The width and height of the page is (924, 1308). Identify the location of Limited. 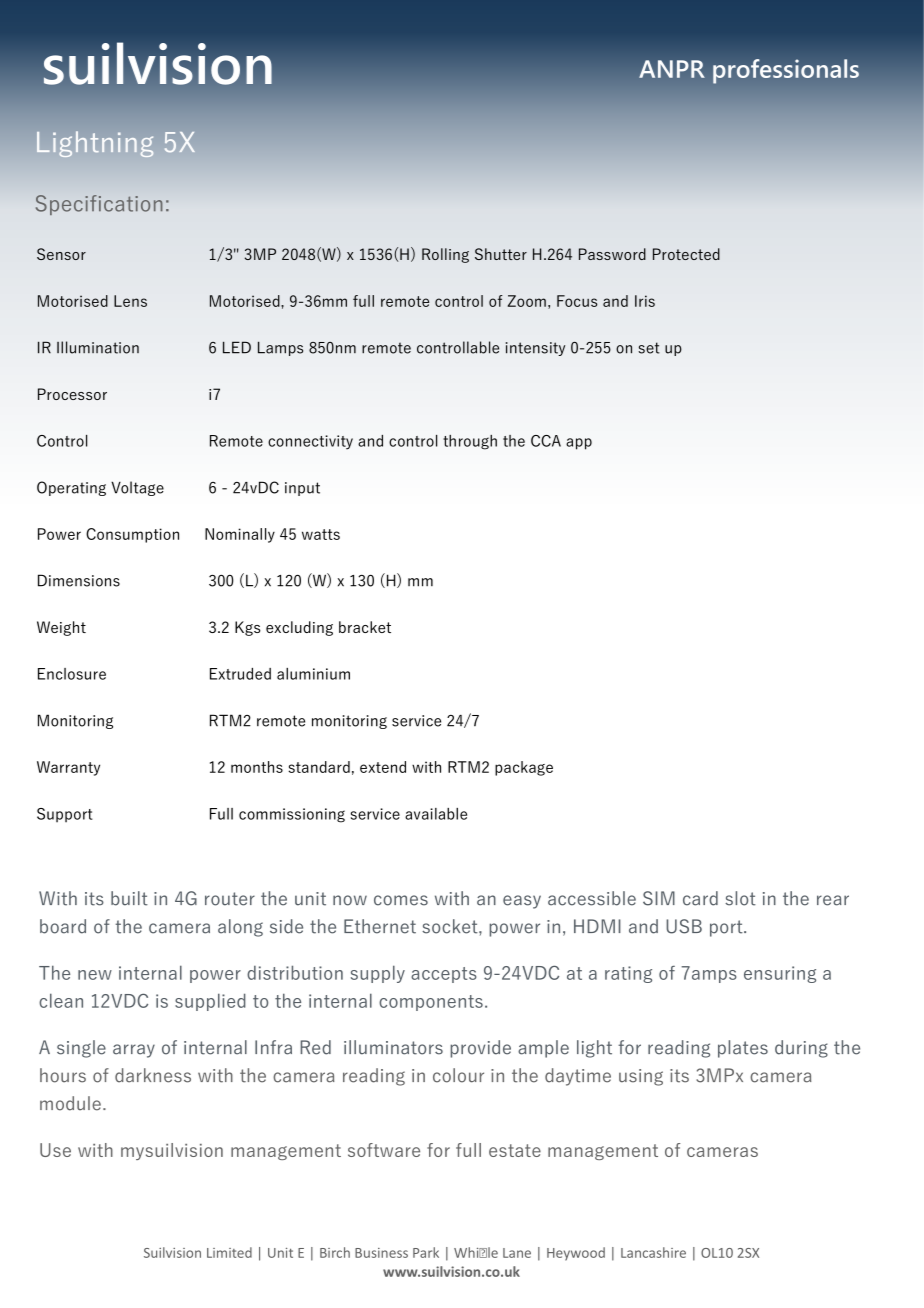
(229, 1252).
